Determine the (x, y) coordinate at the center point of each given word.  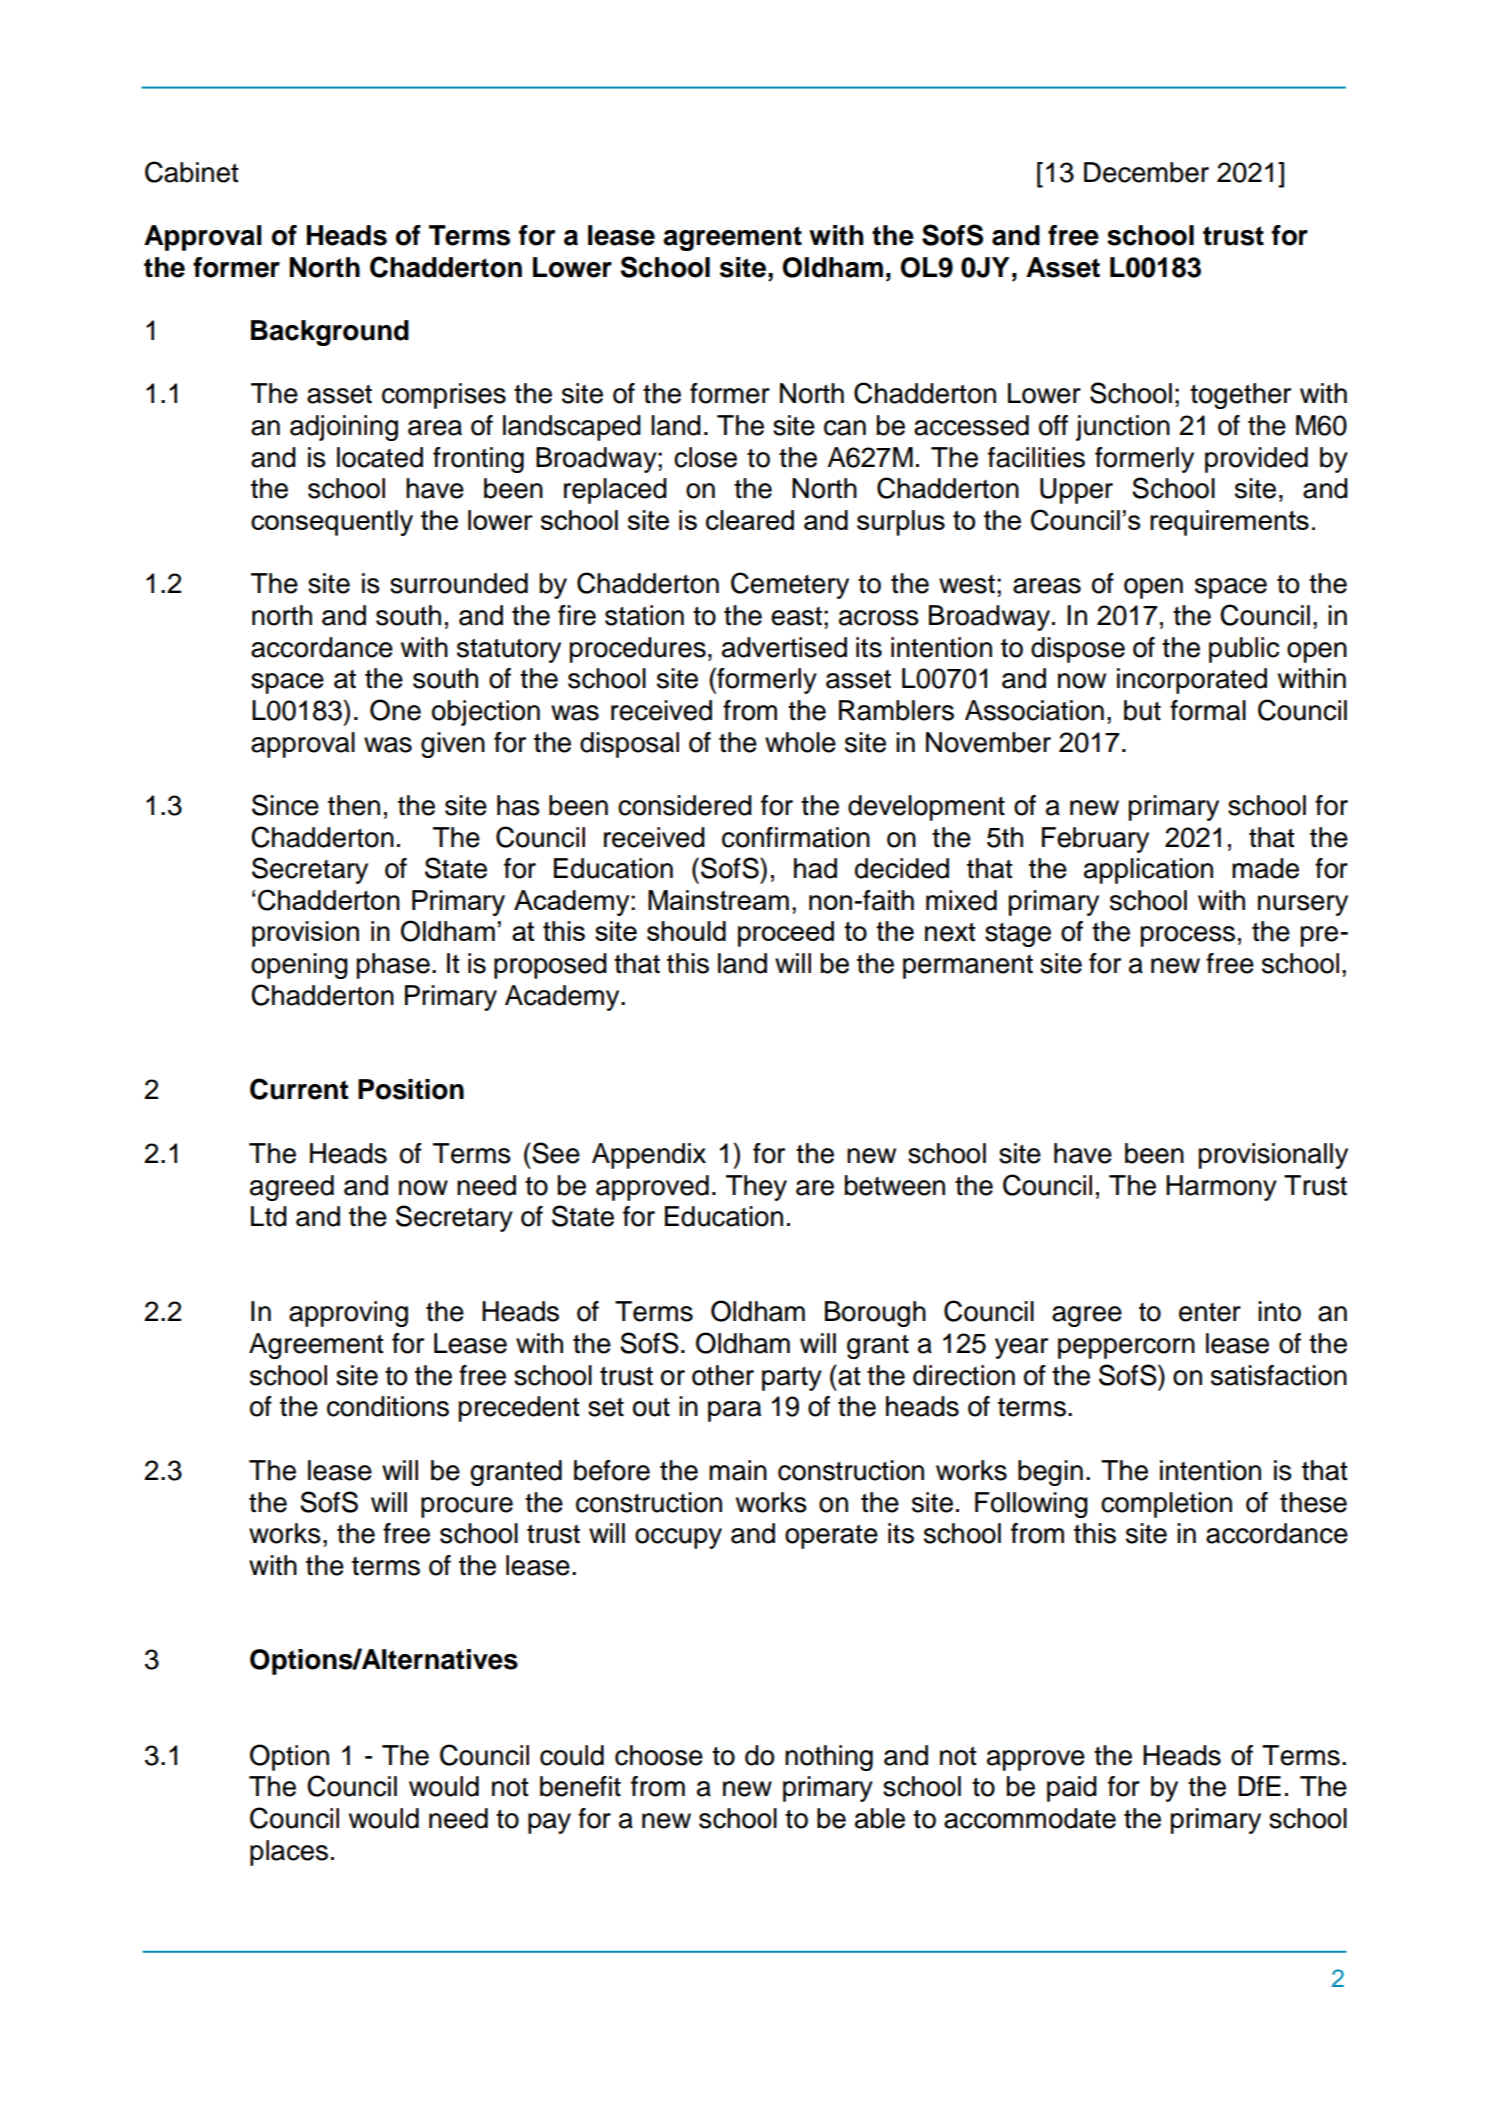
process (1188, 936)
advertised (784, 647)
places (289, 1853)
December (1146, 172)
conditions (388, 1406)
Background (330, 333)
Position (411, 1089)
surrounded (459, 583)
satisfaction (1279, 1375)
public (1244, 650)
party (792, 1379)
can (845, 428)
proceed (786, 934)
